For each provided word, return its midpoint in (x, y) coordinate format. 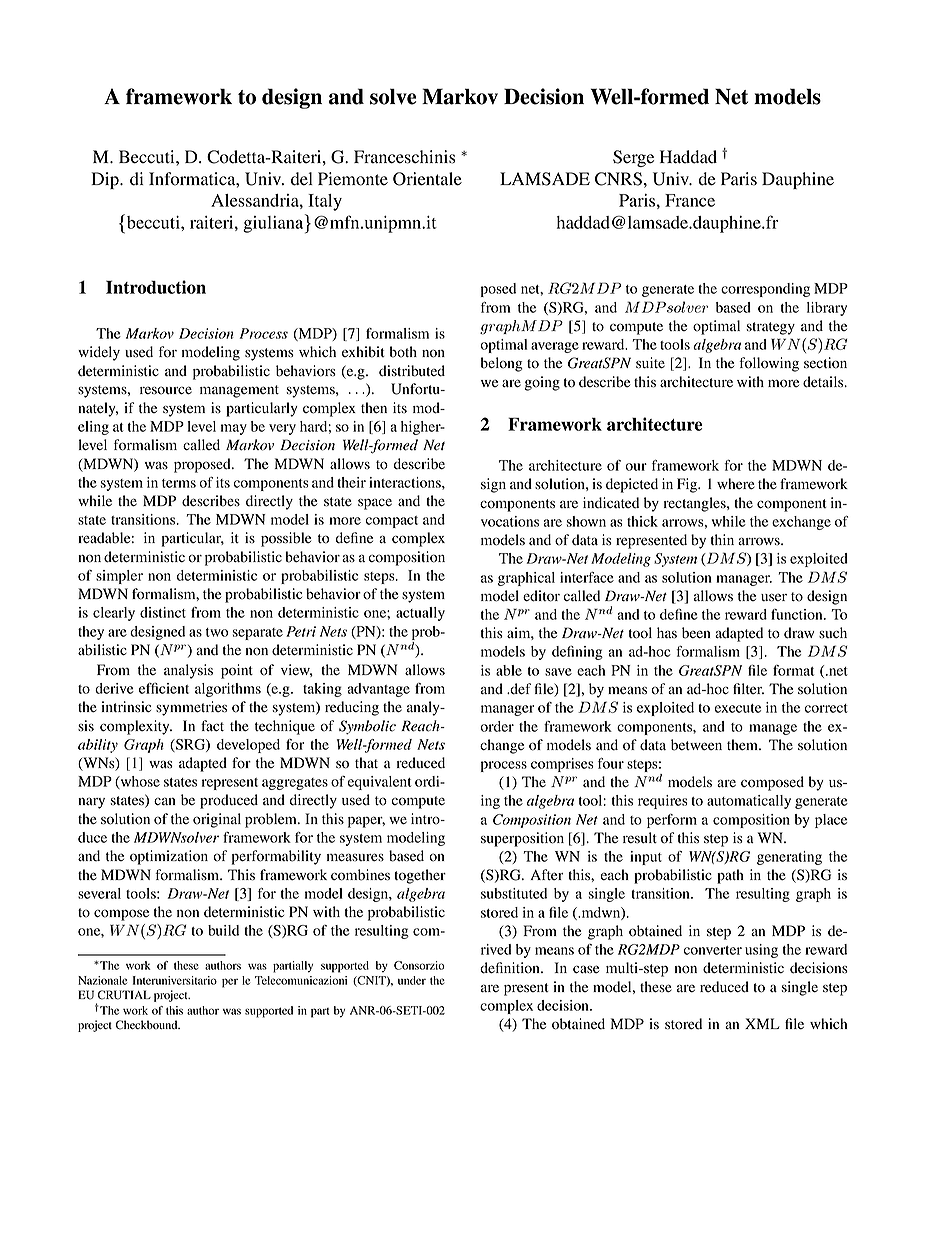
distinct (163, 612)
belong (502, 364)
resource (166, 390)
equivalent (380, 783)
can (165, 801)
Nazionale (102, 980)
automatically (749, 802)
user (774, 597)
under (412, 980)
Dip (106, 180)
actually (420, 614)
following (769, 364)
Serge (633, 158)
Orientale (427, 179)
